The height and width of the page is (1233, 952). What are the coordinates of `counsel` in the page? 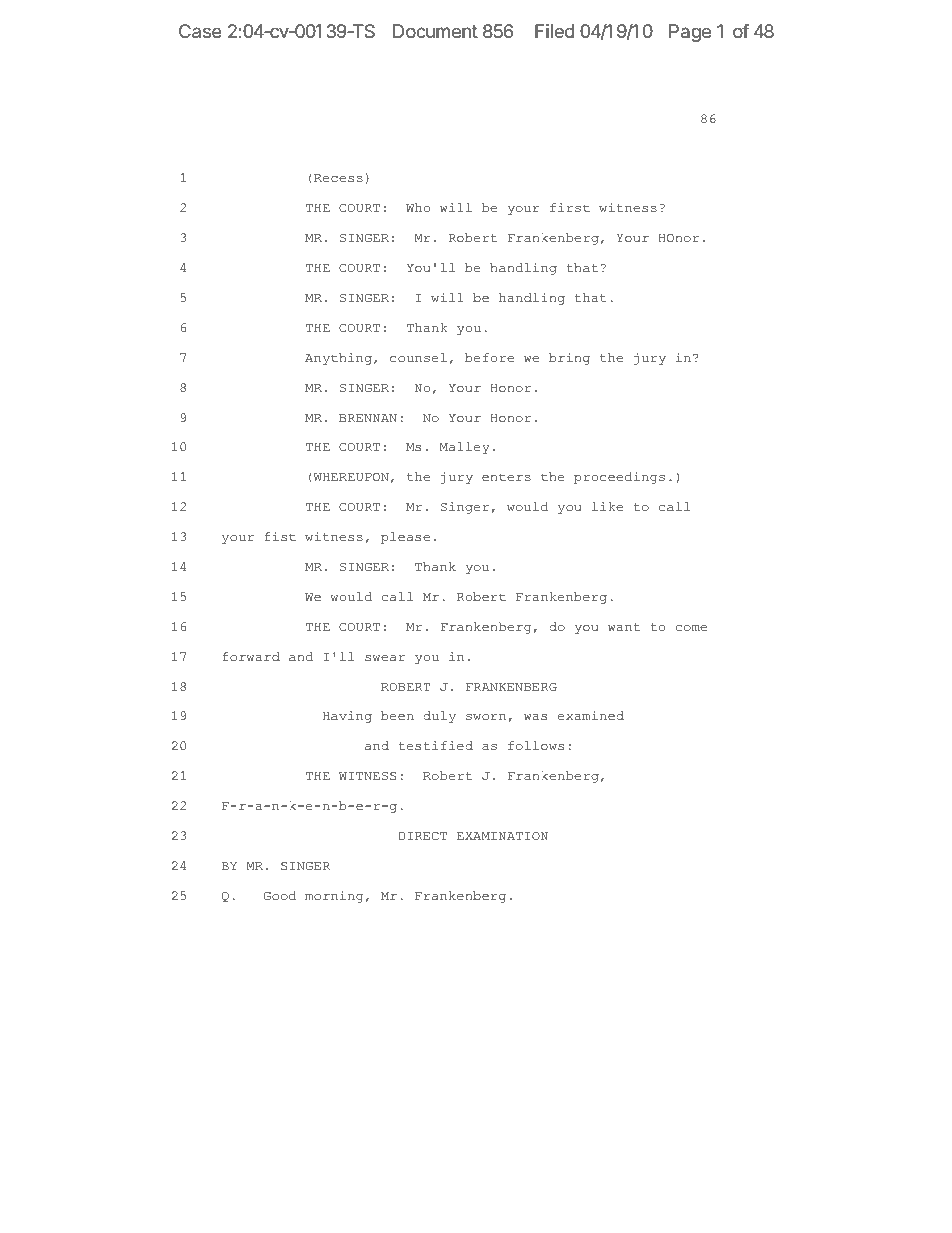 It's located at (418, 357).
